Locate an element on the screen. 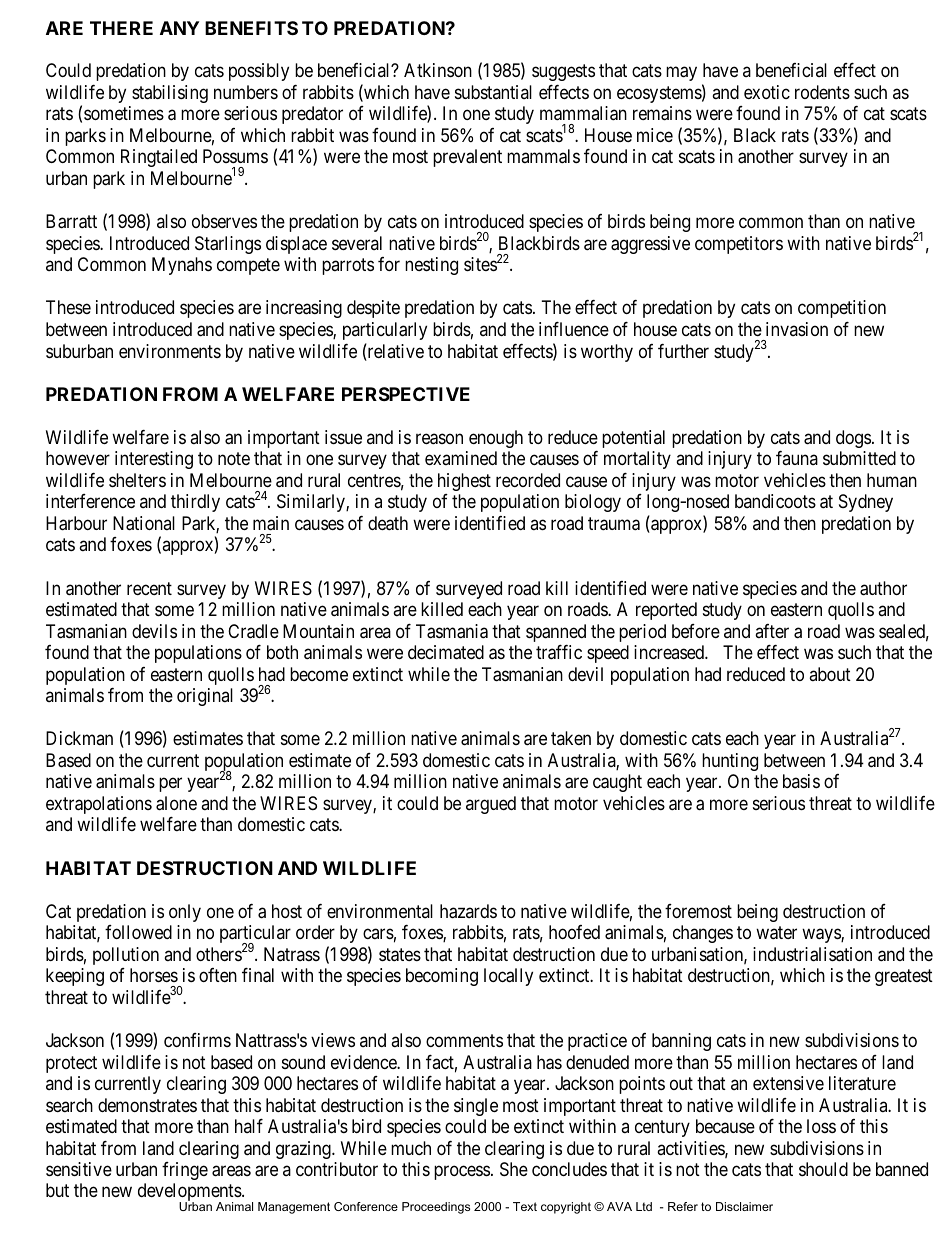  stabilising is located at coordinates (170, 94).
